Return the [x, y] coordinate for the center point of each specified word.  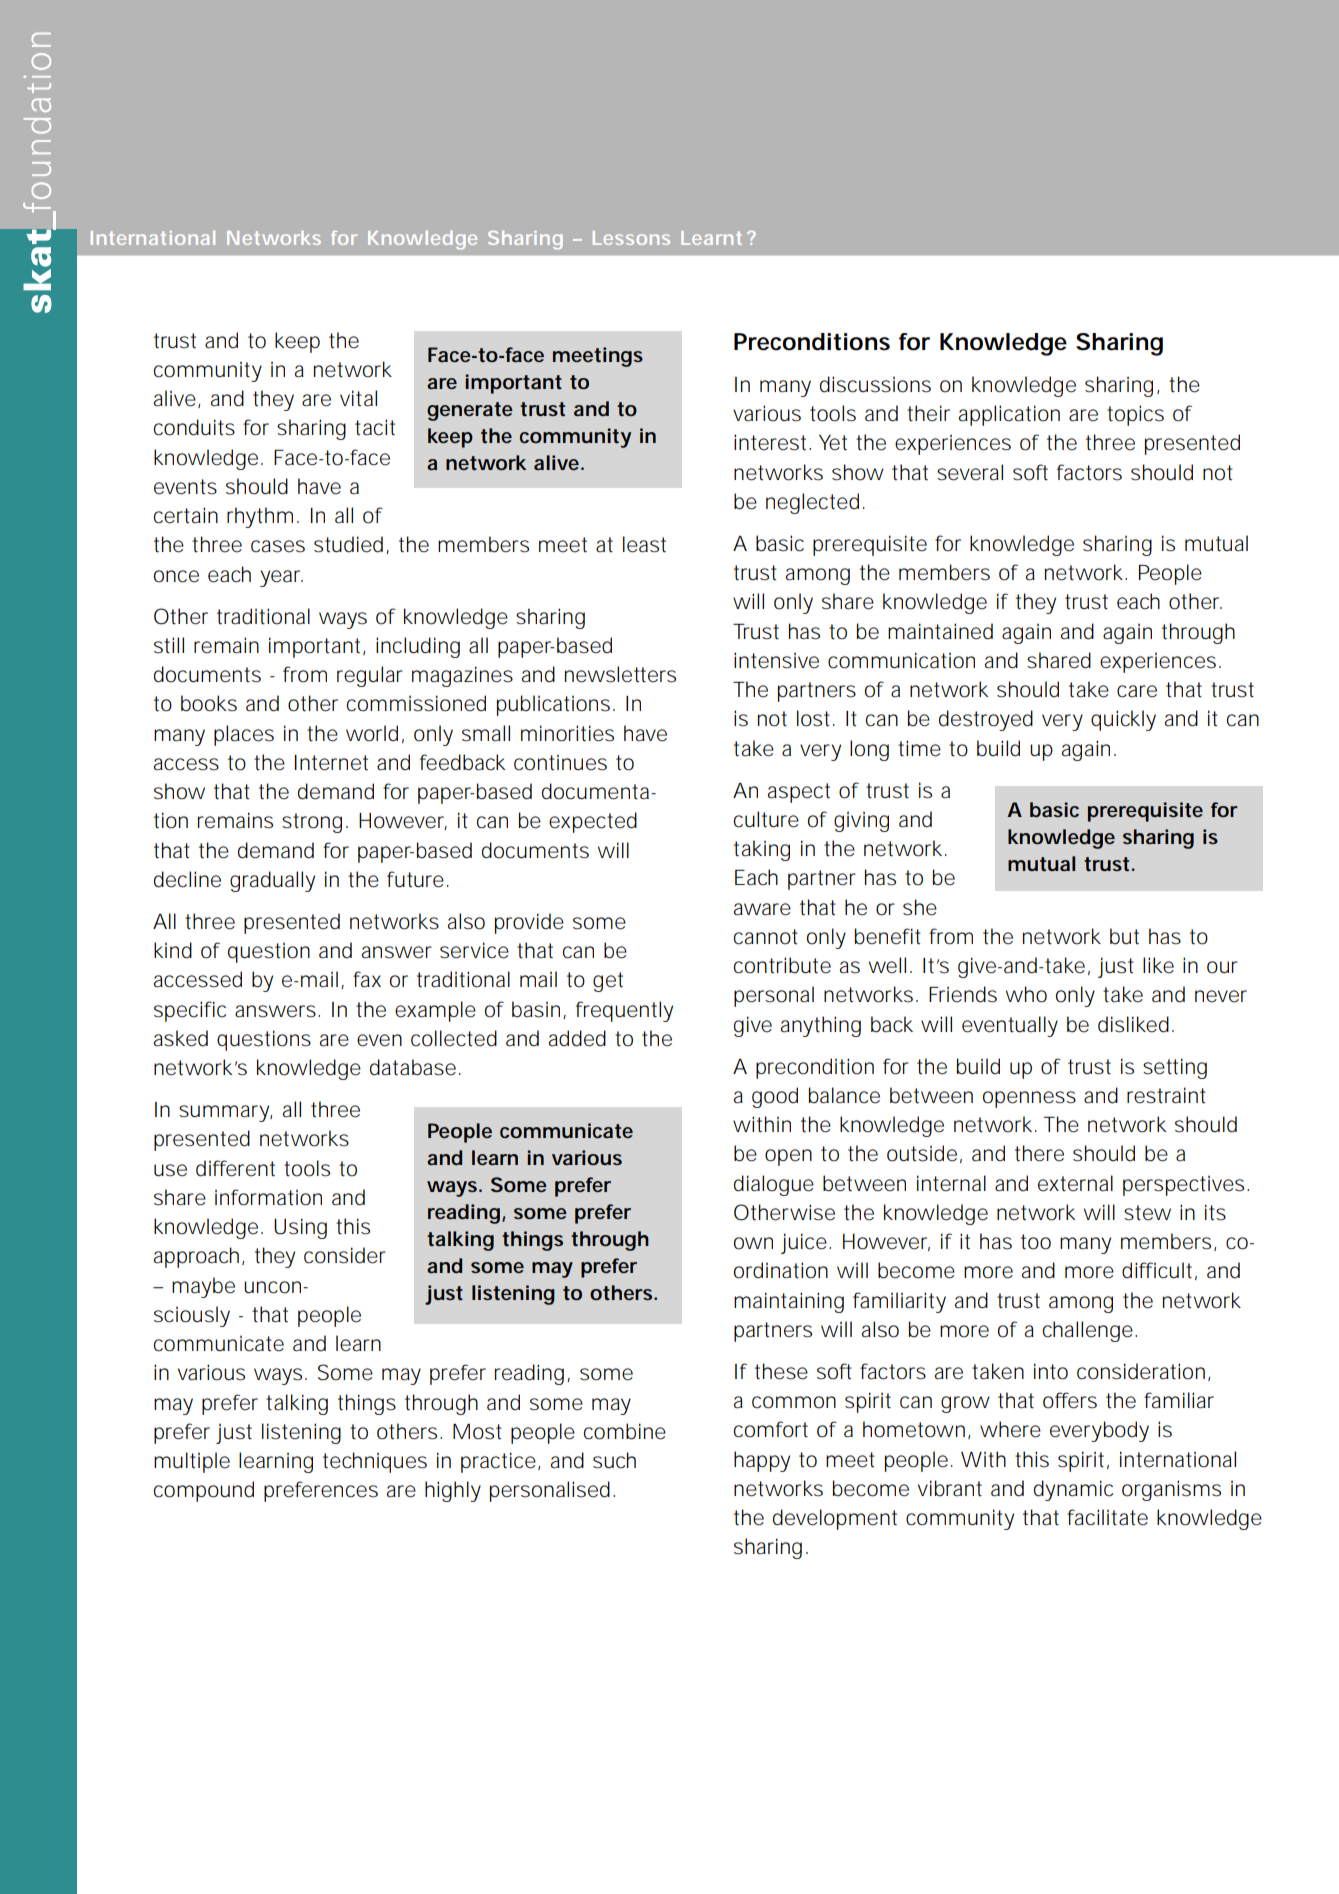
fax [367, 979]
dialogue [774, 1185]
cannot [766, 937]
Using [300, 1228]
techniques [375, 1462]
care [1137, 691]
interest [772, 442]
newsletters [620, 674]
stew [1147, 1213]
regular [370, 676]
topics [1135, 415]
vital [358, 398]
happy [762, 1461]
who [1026, 994]
